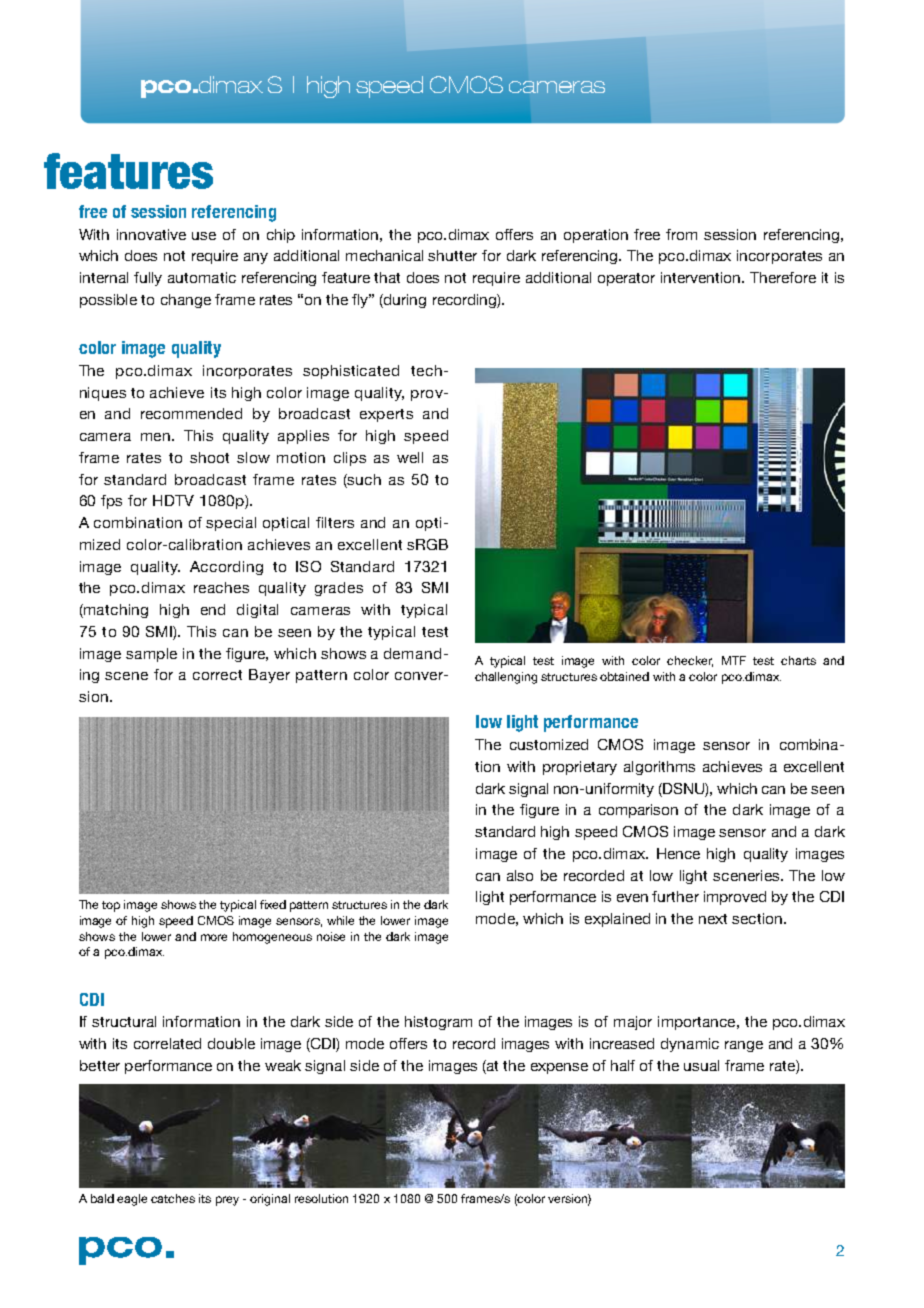  I want to click on histogram, so click(438, 1023).
